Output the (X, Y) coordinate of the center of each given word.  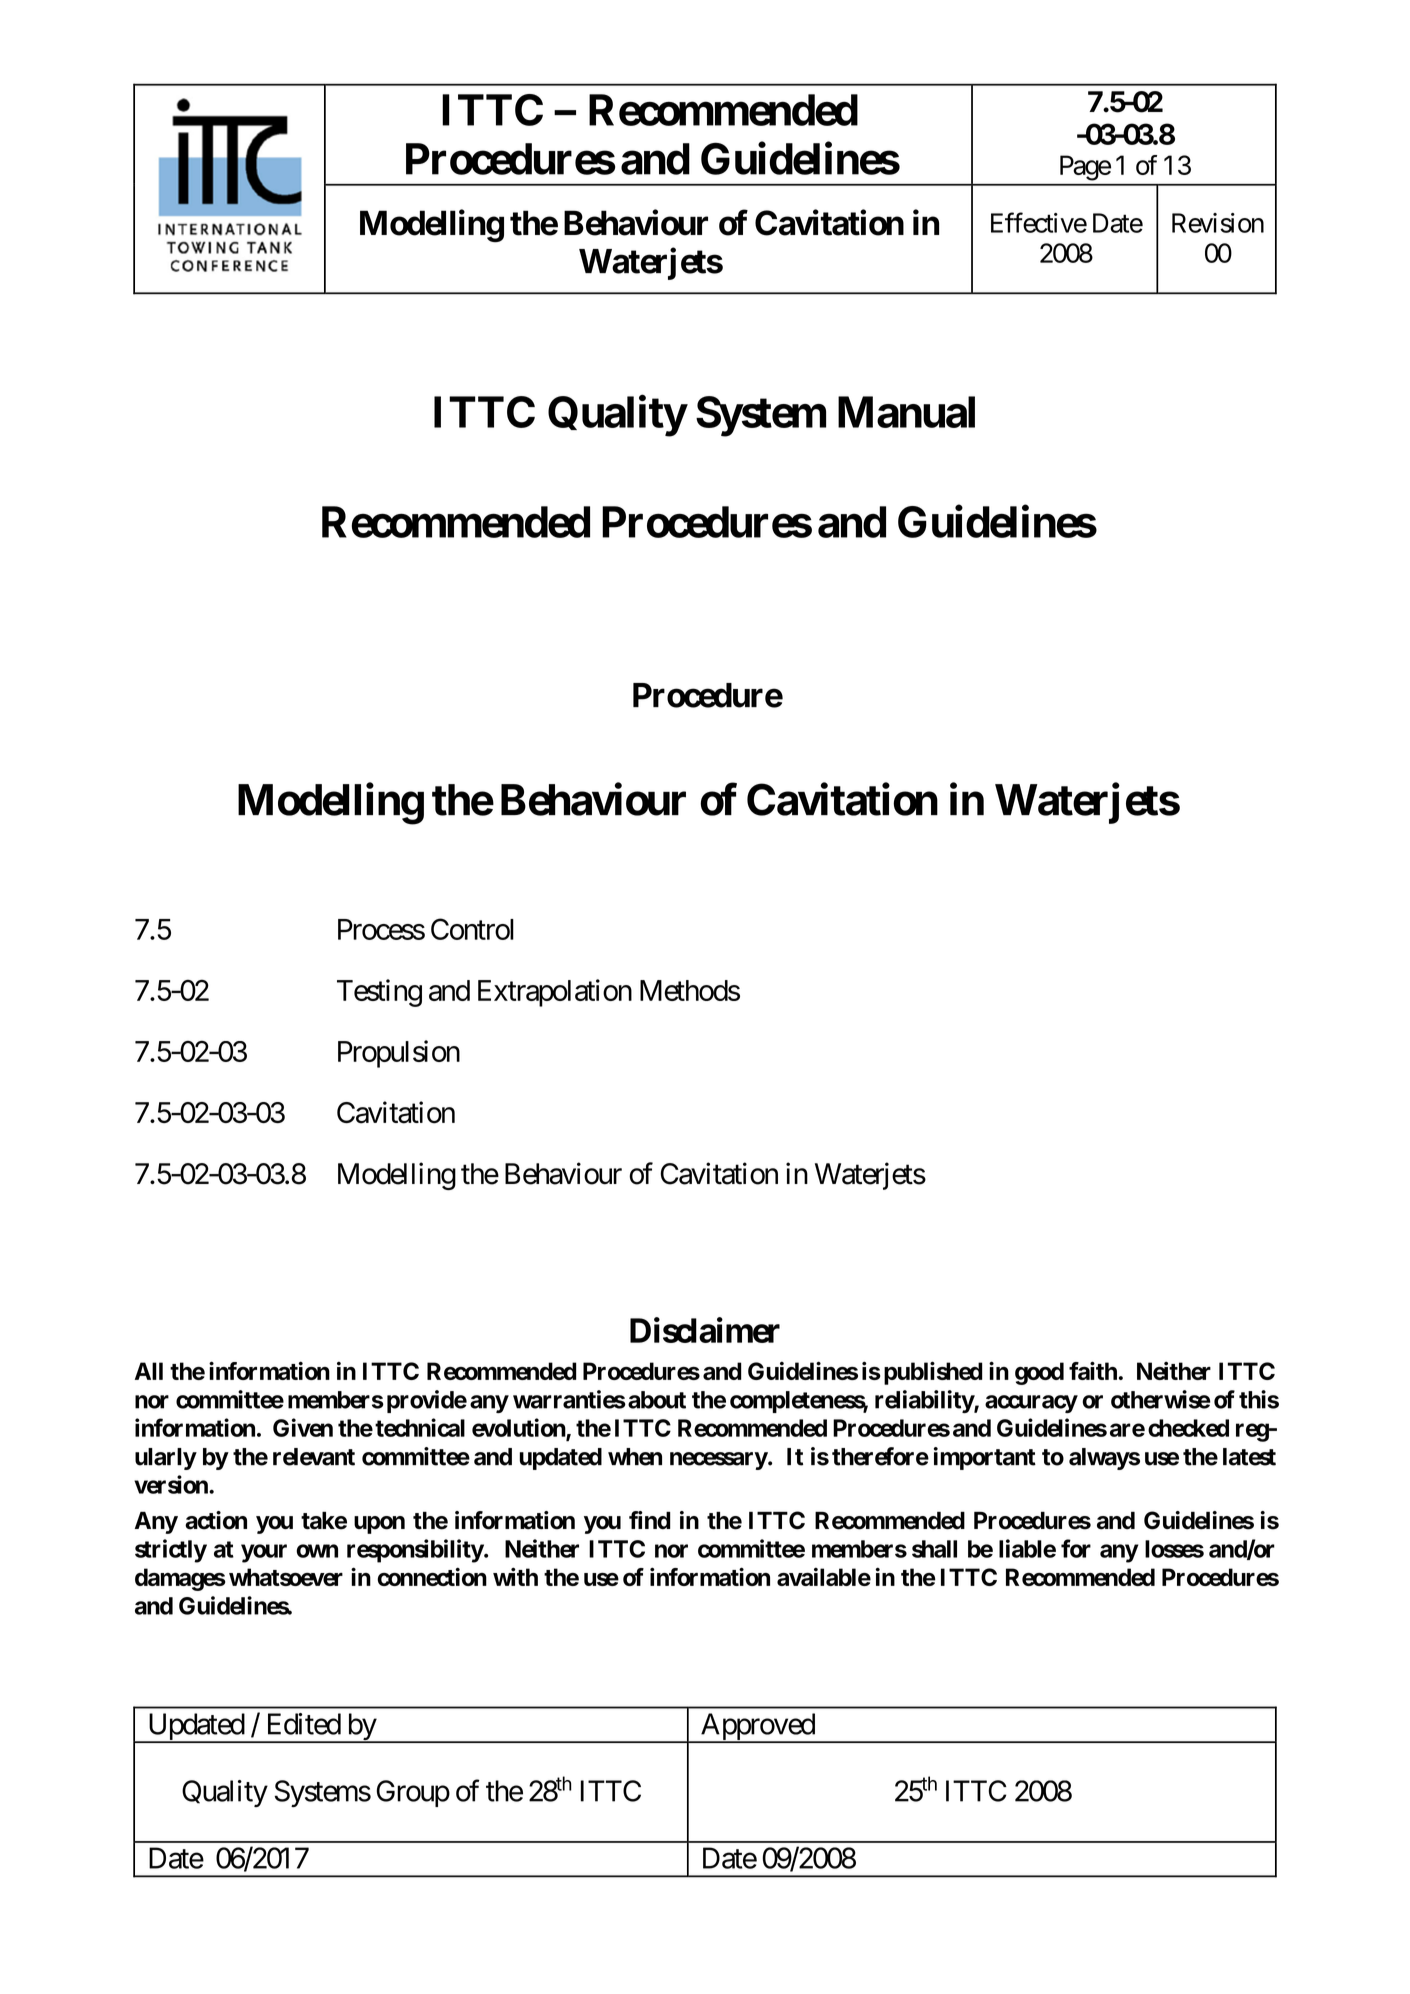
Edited (304, 1724)
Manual (906, 412)
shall (934, 1549)
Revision (1218, 223)
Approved (757, 1728)
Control (472, 929)
